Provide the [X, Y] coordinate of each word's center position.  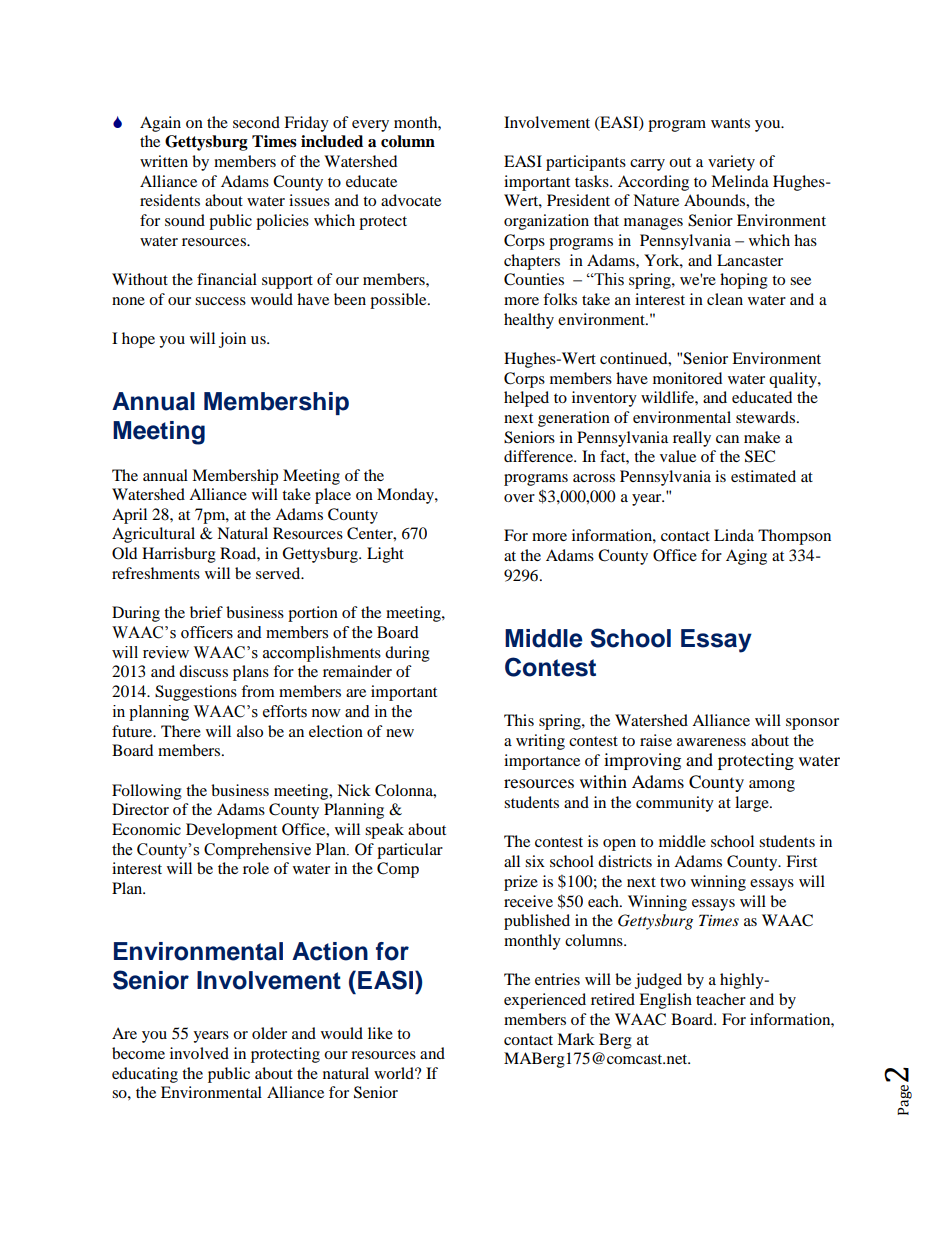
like [380, 1033]
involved [199, 1053]
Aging [746, 557]
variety [731, 163]
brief [206, 612]
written [164, 161]
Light [385, 555]
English [665, 1001]
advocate [411, 200]
